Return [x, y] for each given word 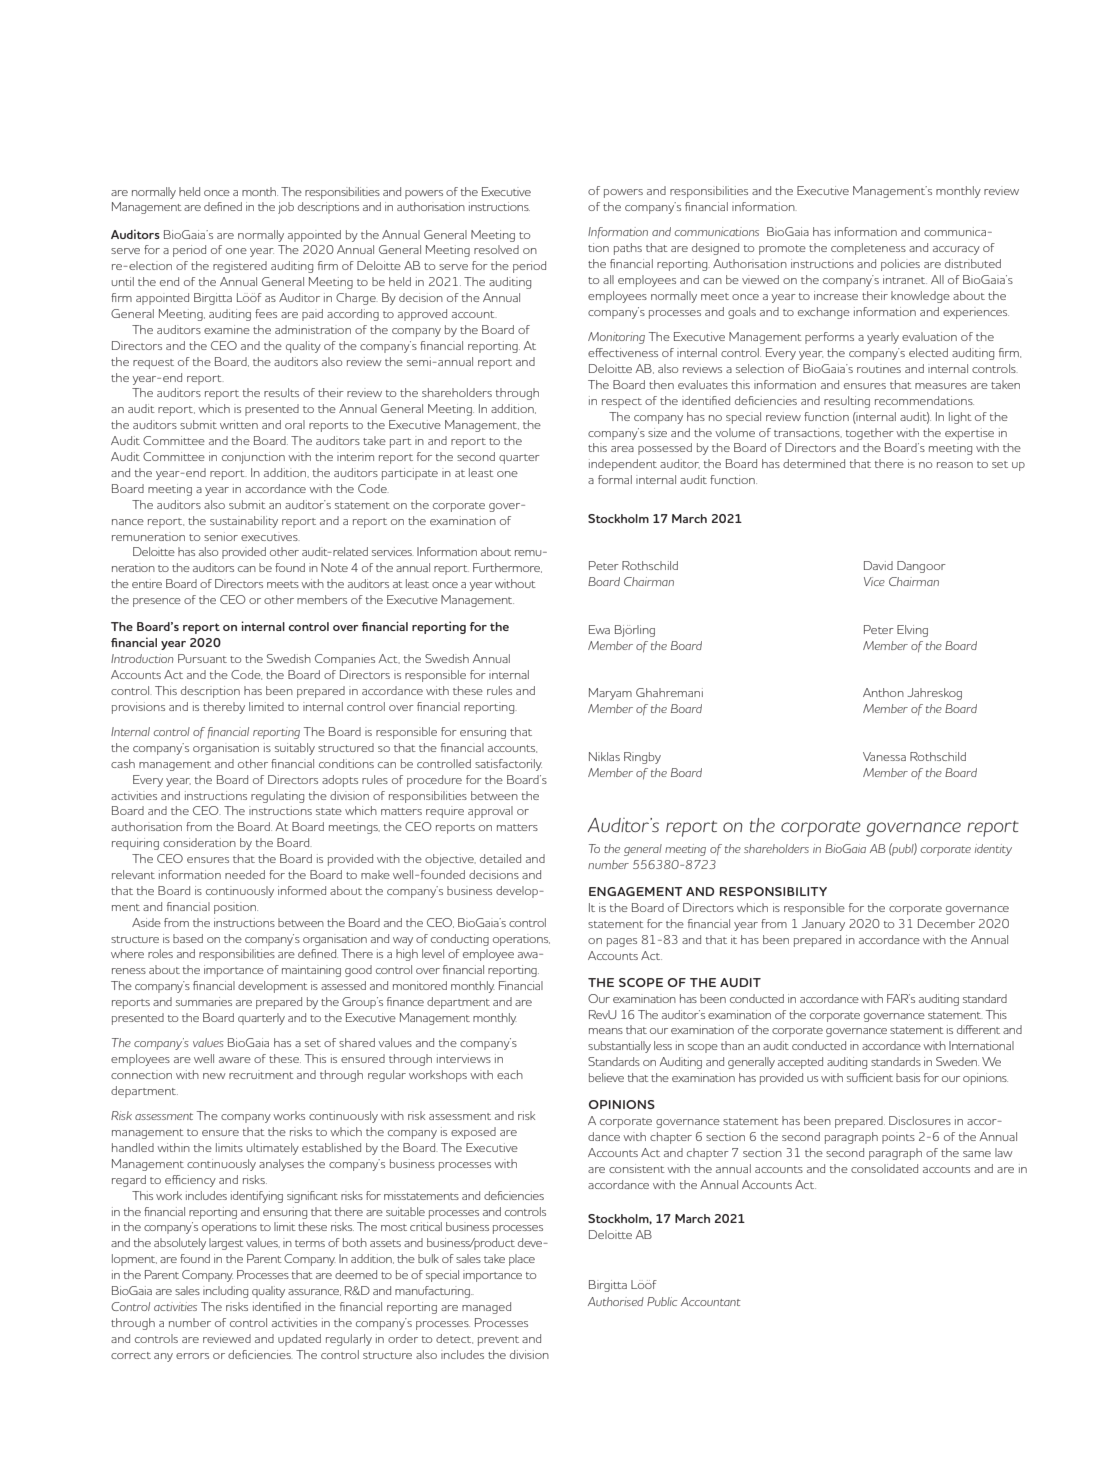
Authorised [616, 1301]
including [225, 1292]
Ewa [599, 629]
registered [240, 267]
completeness [868, 249]
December [946, 923]
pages [622, 942]
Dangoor [921, 567]
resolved [496, 249]
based [188, 938]
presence [157, 602]
